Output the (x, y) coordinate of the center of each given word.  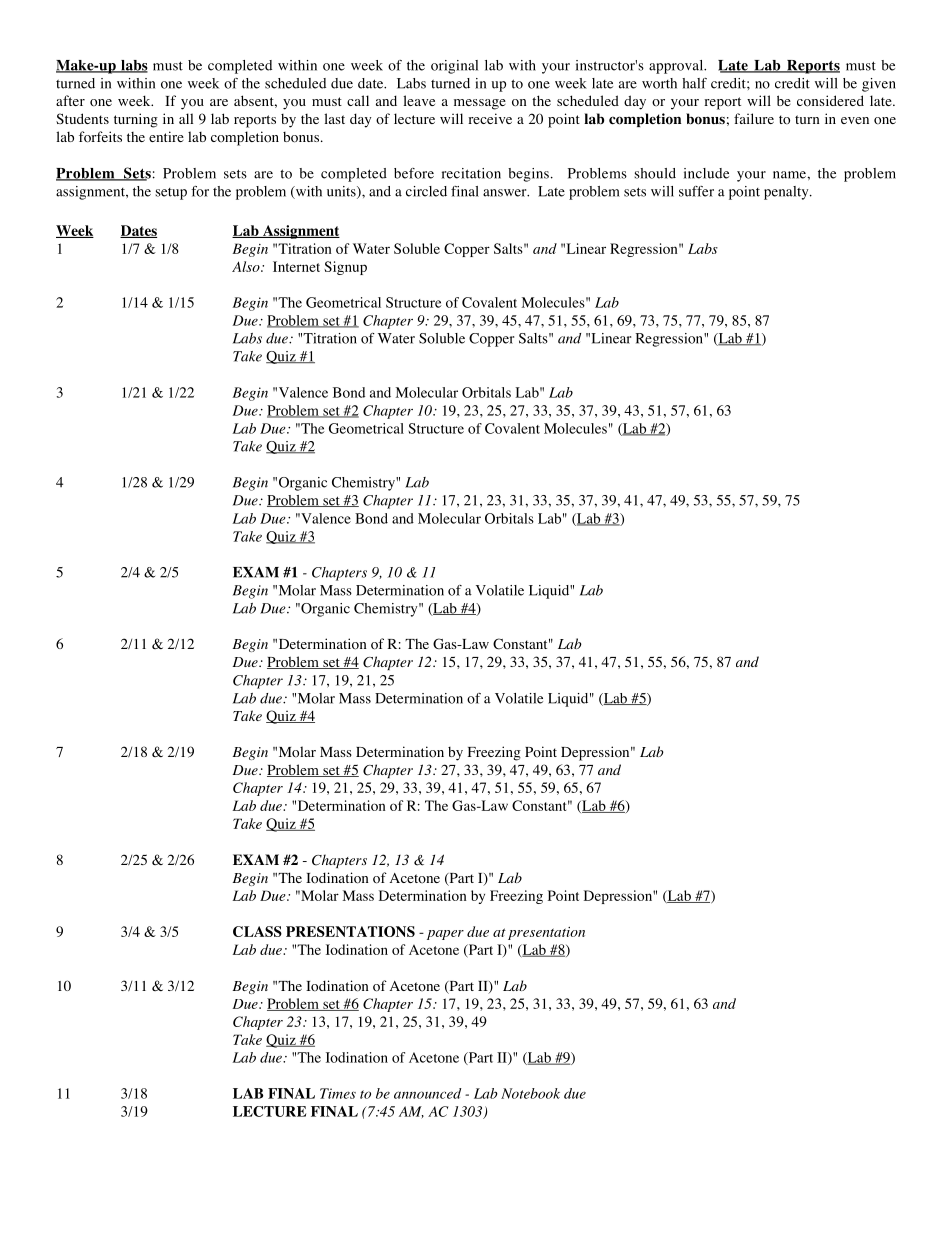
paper (445, 935)
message (480, 104)
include (706, 173)
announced (427, 1093)
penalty (787, 193)
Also (247, 266)
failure (754, 118)
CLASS (257, 931)
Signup (345, 268)
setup (171, 194)
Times (338, 1093)
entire (166, 136)
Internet (296, 266)
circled (426, 191)
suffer (696, 191)
